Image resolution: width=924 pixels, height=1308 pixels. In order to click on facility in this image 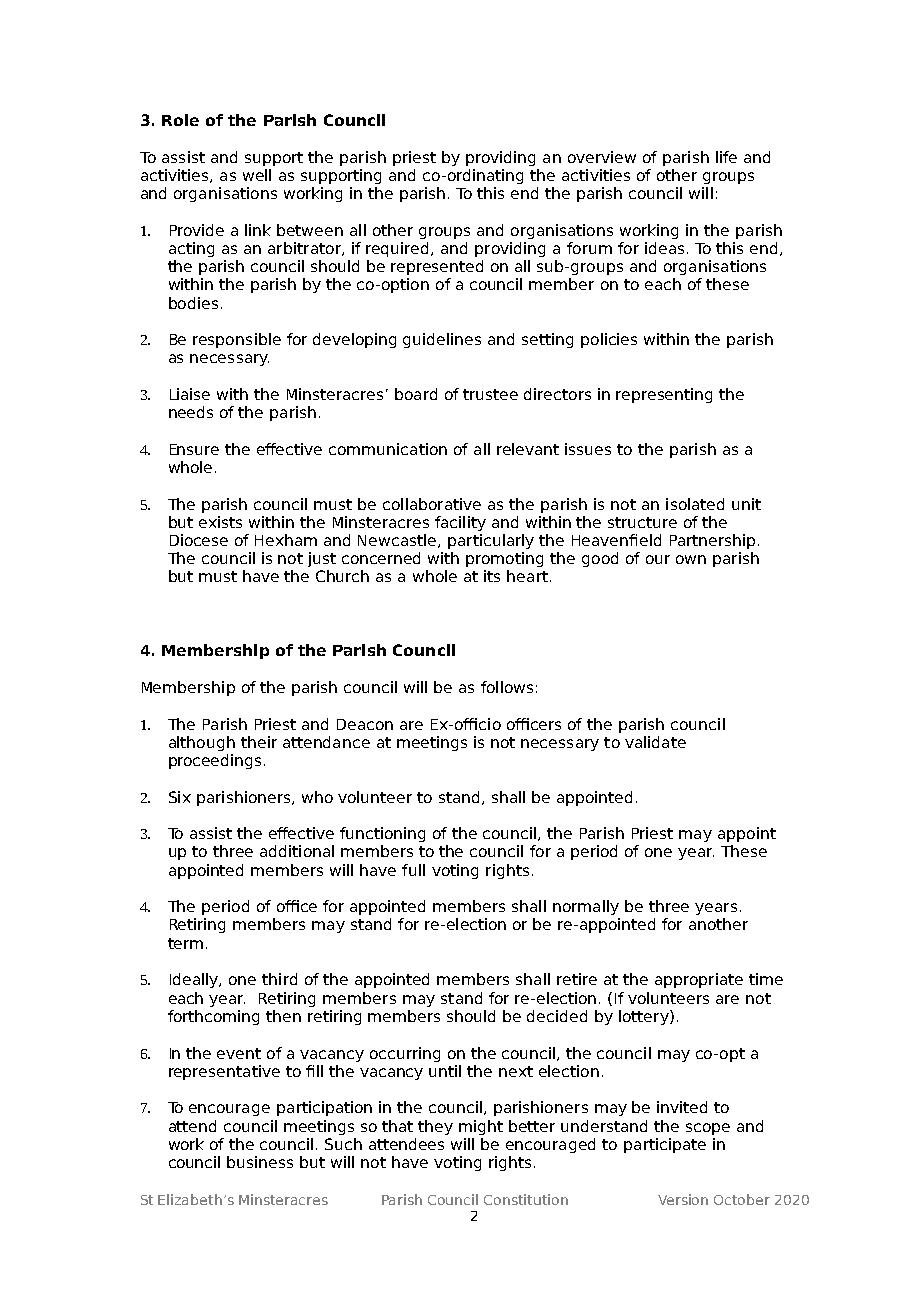, I will do `click(460, 523)`.
